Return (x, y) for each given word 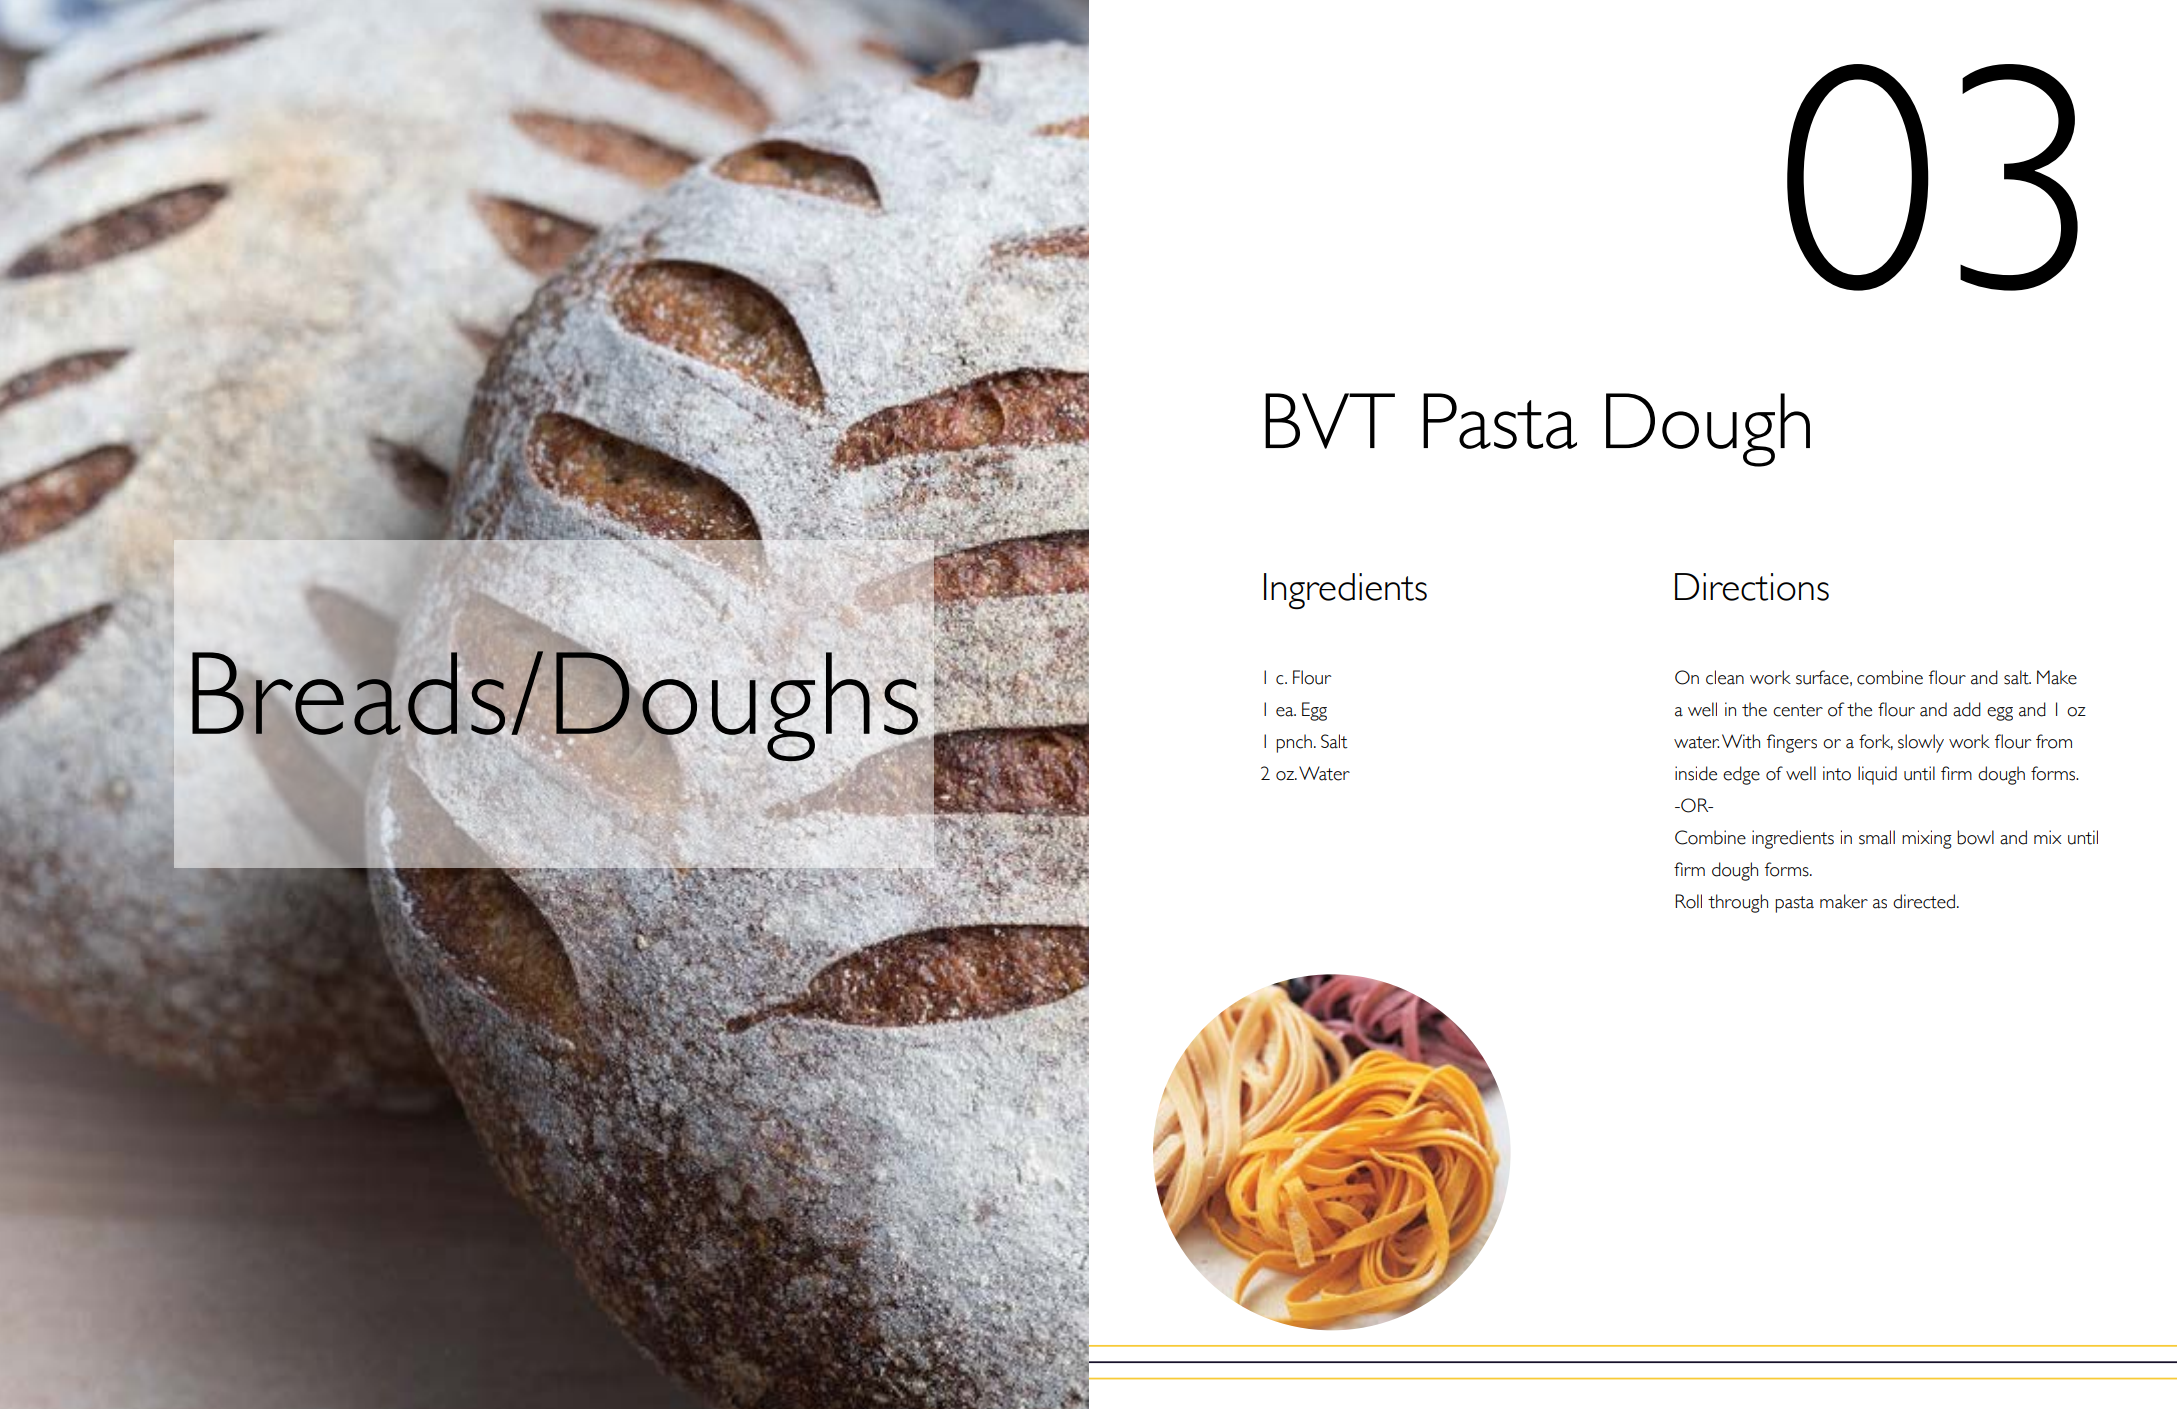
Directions (1752, 587)
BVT (1330, 421)
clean (1725, 677)
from (2054, 741)
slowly (1921, 743)
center (1798, 710)
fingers (1792, 743)
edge (1741, 775)
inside (1696, 773)
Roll (1688, 901)
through (1738, 903)
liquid (1877, 775)
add (1967, 709)
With (1741, 741)
